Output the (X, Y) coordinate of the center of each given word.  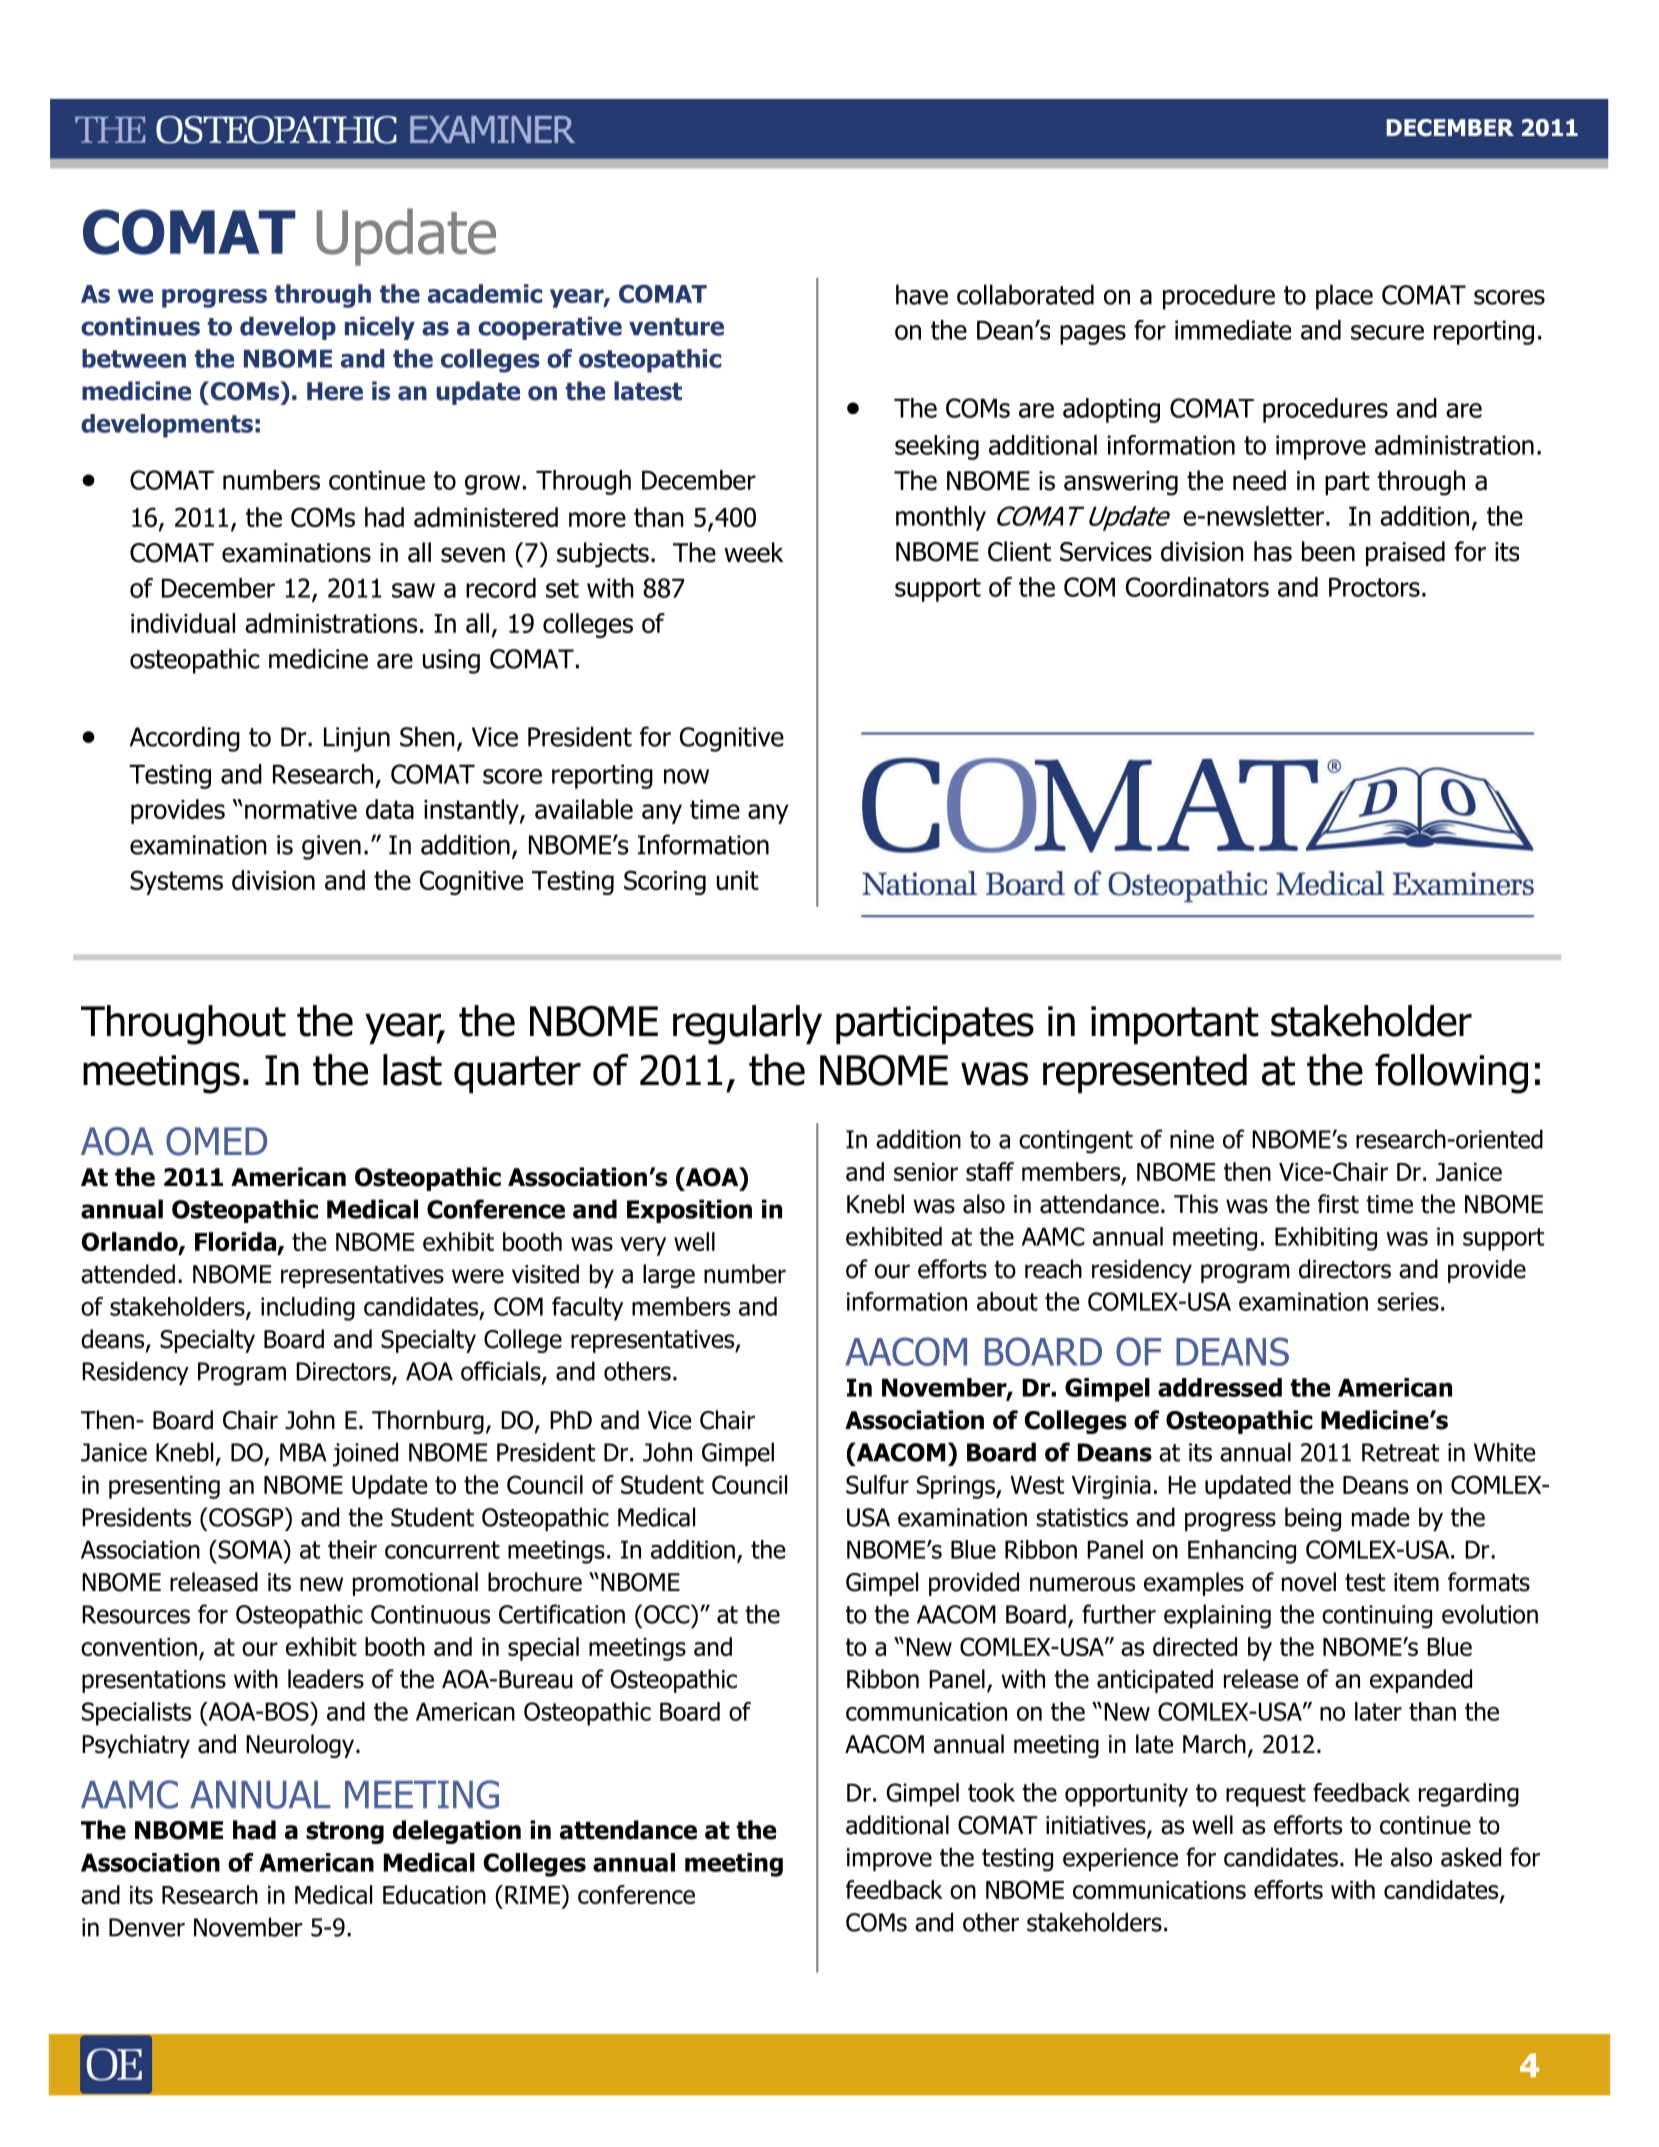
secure (1387, 332)
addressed (1220, 1387)
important (1175, 1025)
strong (345, 1832)
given (331, 847)
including (308, 1309)
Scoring (665, 882)
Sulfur (877, 1484)
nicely (380, 328)
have (922, 294)
